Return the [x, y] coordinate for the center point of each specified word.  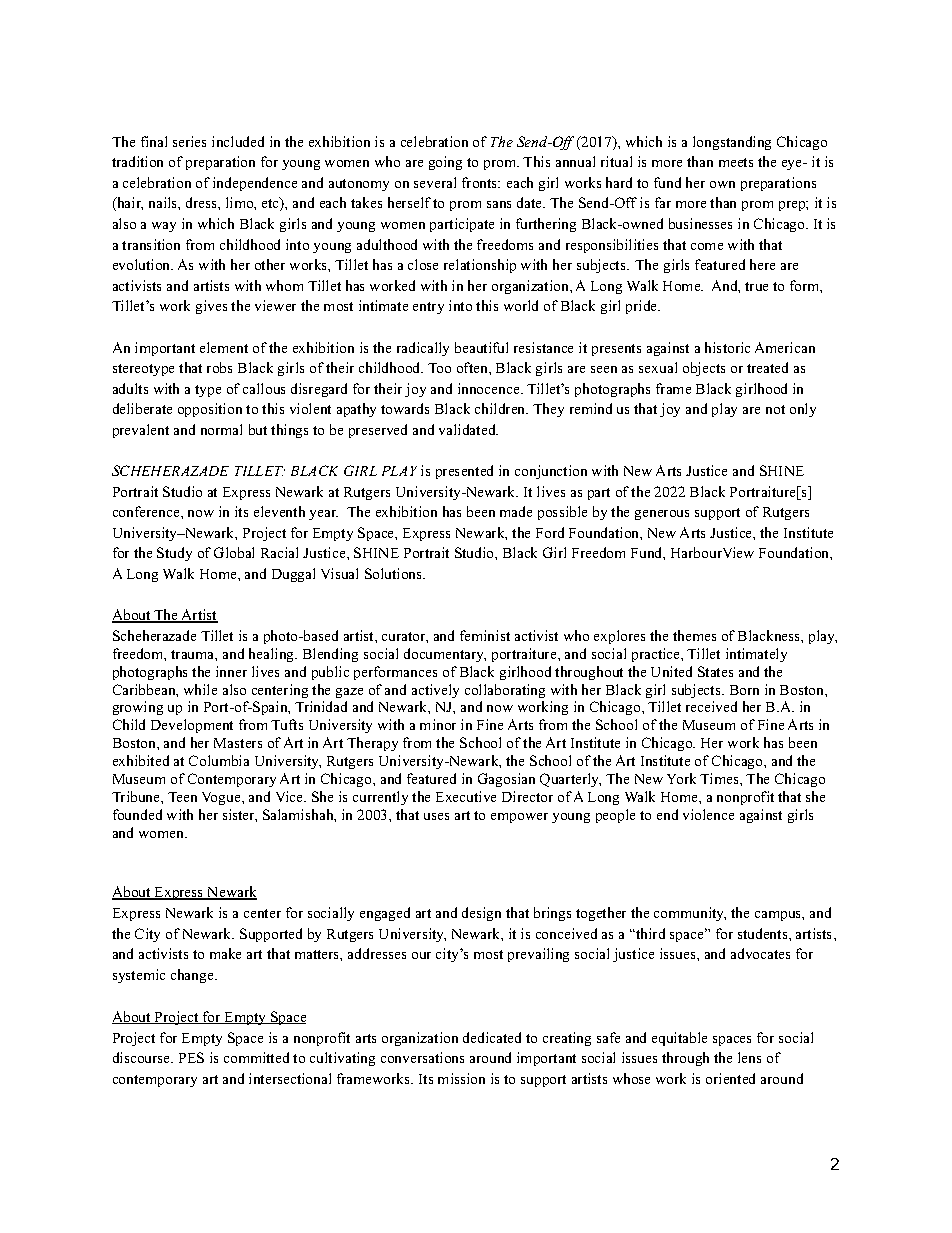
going [445, 163]
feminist [485, 635]
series [189, 141]
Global [234, 552]
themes [694, 635]
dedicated [492, 1037]
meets [736, 162]
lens [749, 1057]
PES [191, 1057]
